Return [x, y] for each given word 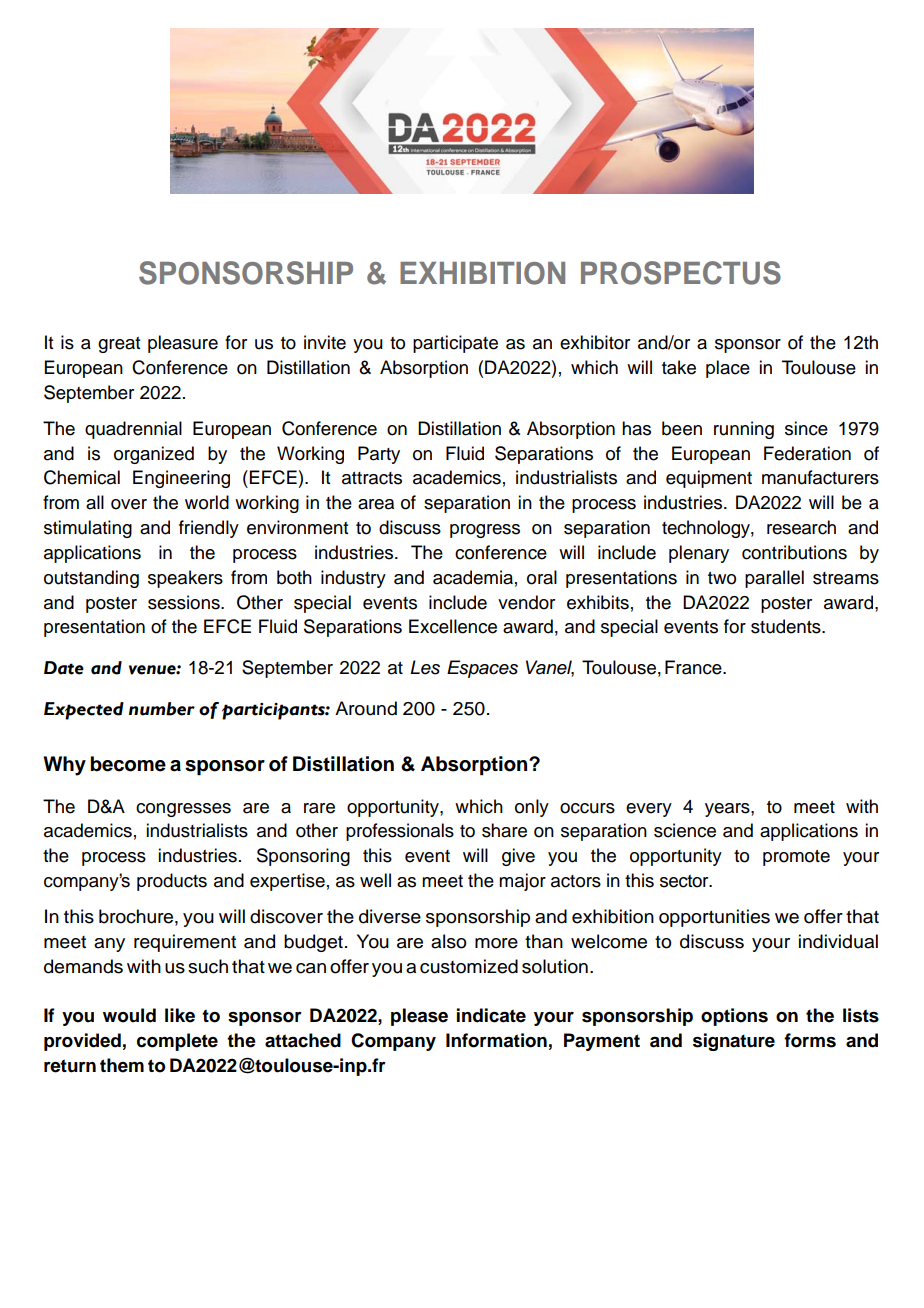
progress [485, 531]
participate [455, 344]
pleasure [183, 344]
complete [177, 1042]
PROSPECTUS [681, 273]
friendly [209, 529]
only [532, 808]
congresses [183, 810]
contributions [794, 552]
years [728, 810]
